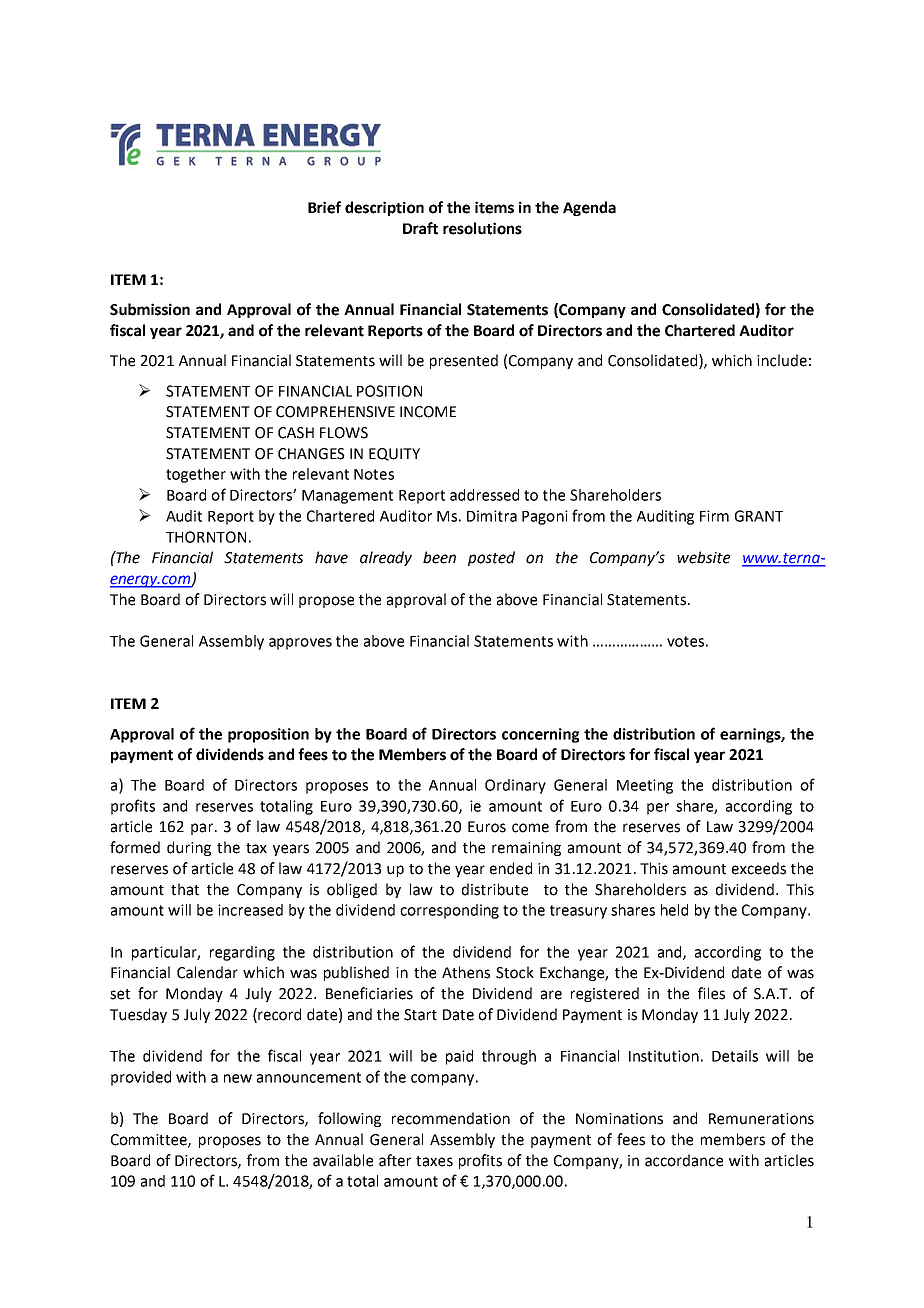 The width and height of the screenshot is (924, 1308). Describe the element at coordinates (150, 309) in the screenshot. I see `Submission` at that location.
